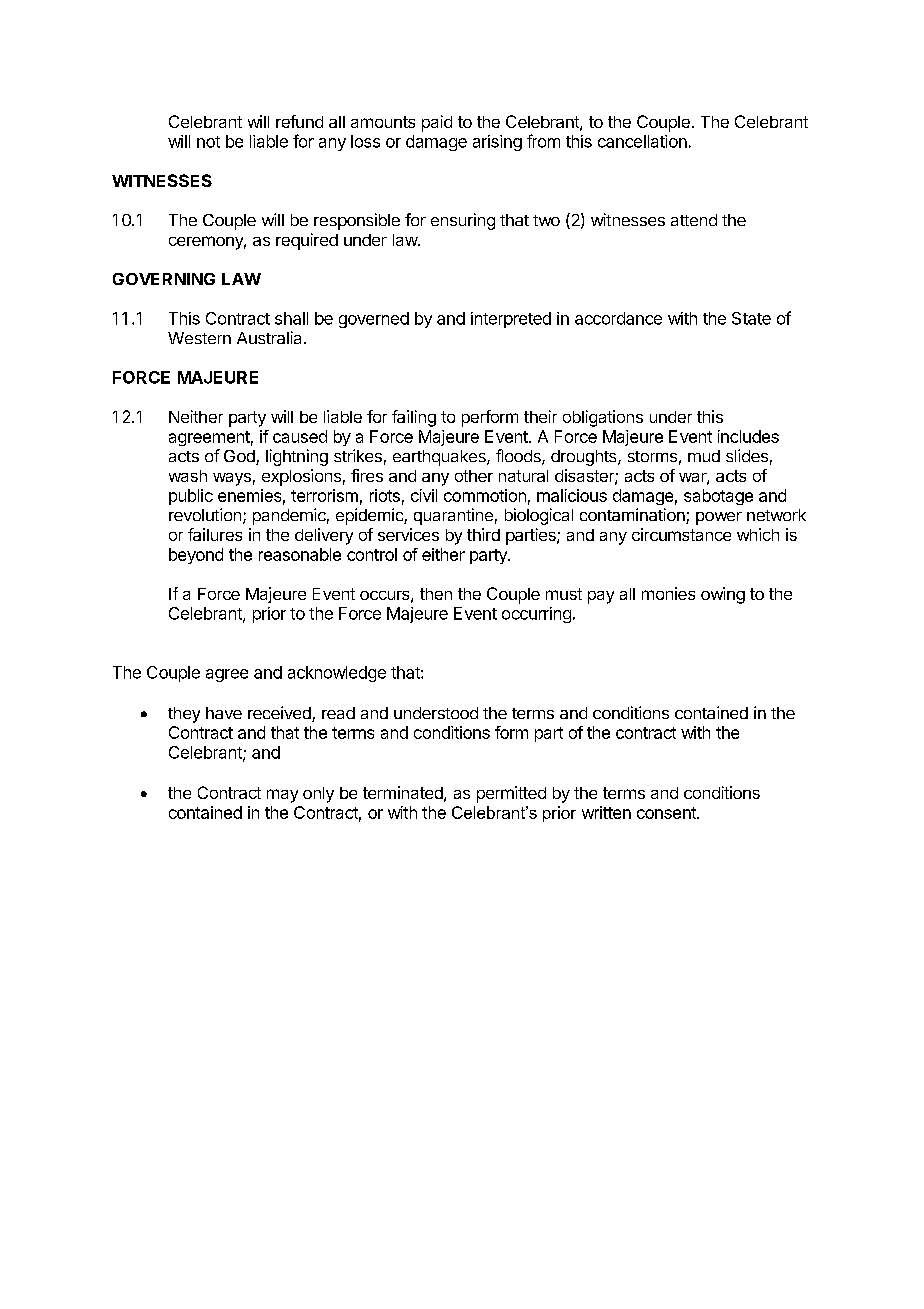  What do you see at coordinates (667, 813) in the document?
I see `consent` at bounding box center [667, 813].
